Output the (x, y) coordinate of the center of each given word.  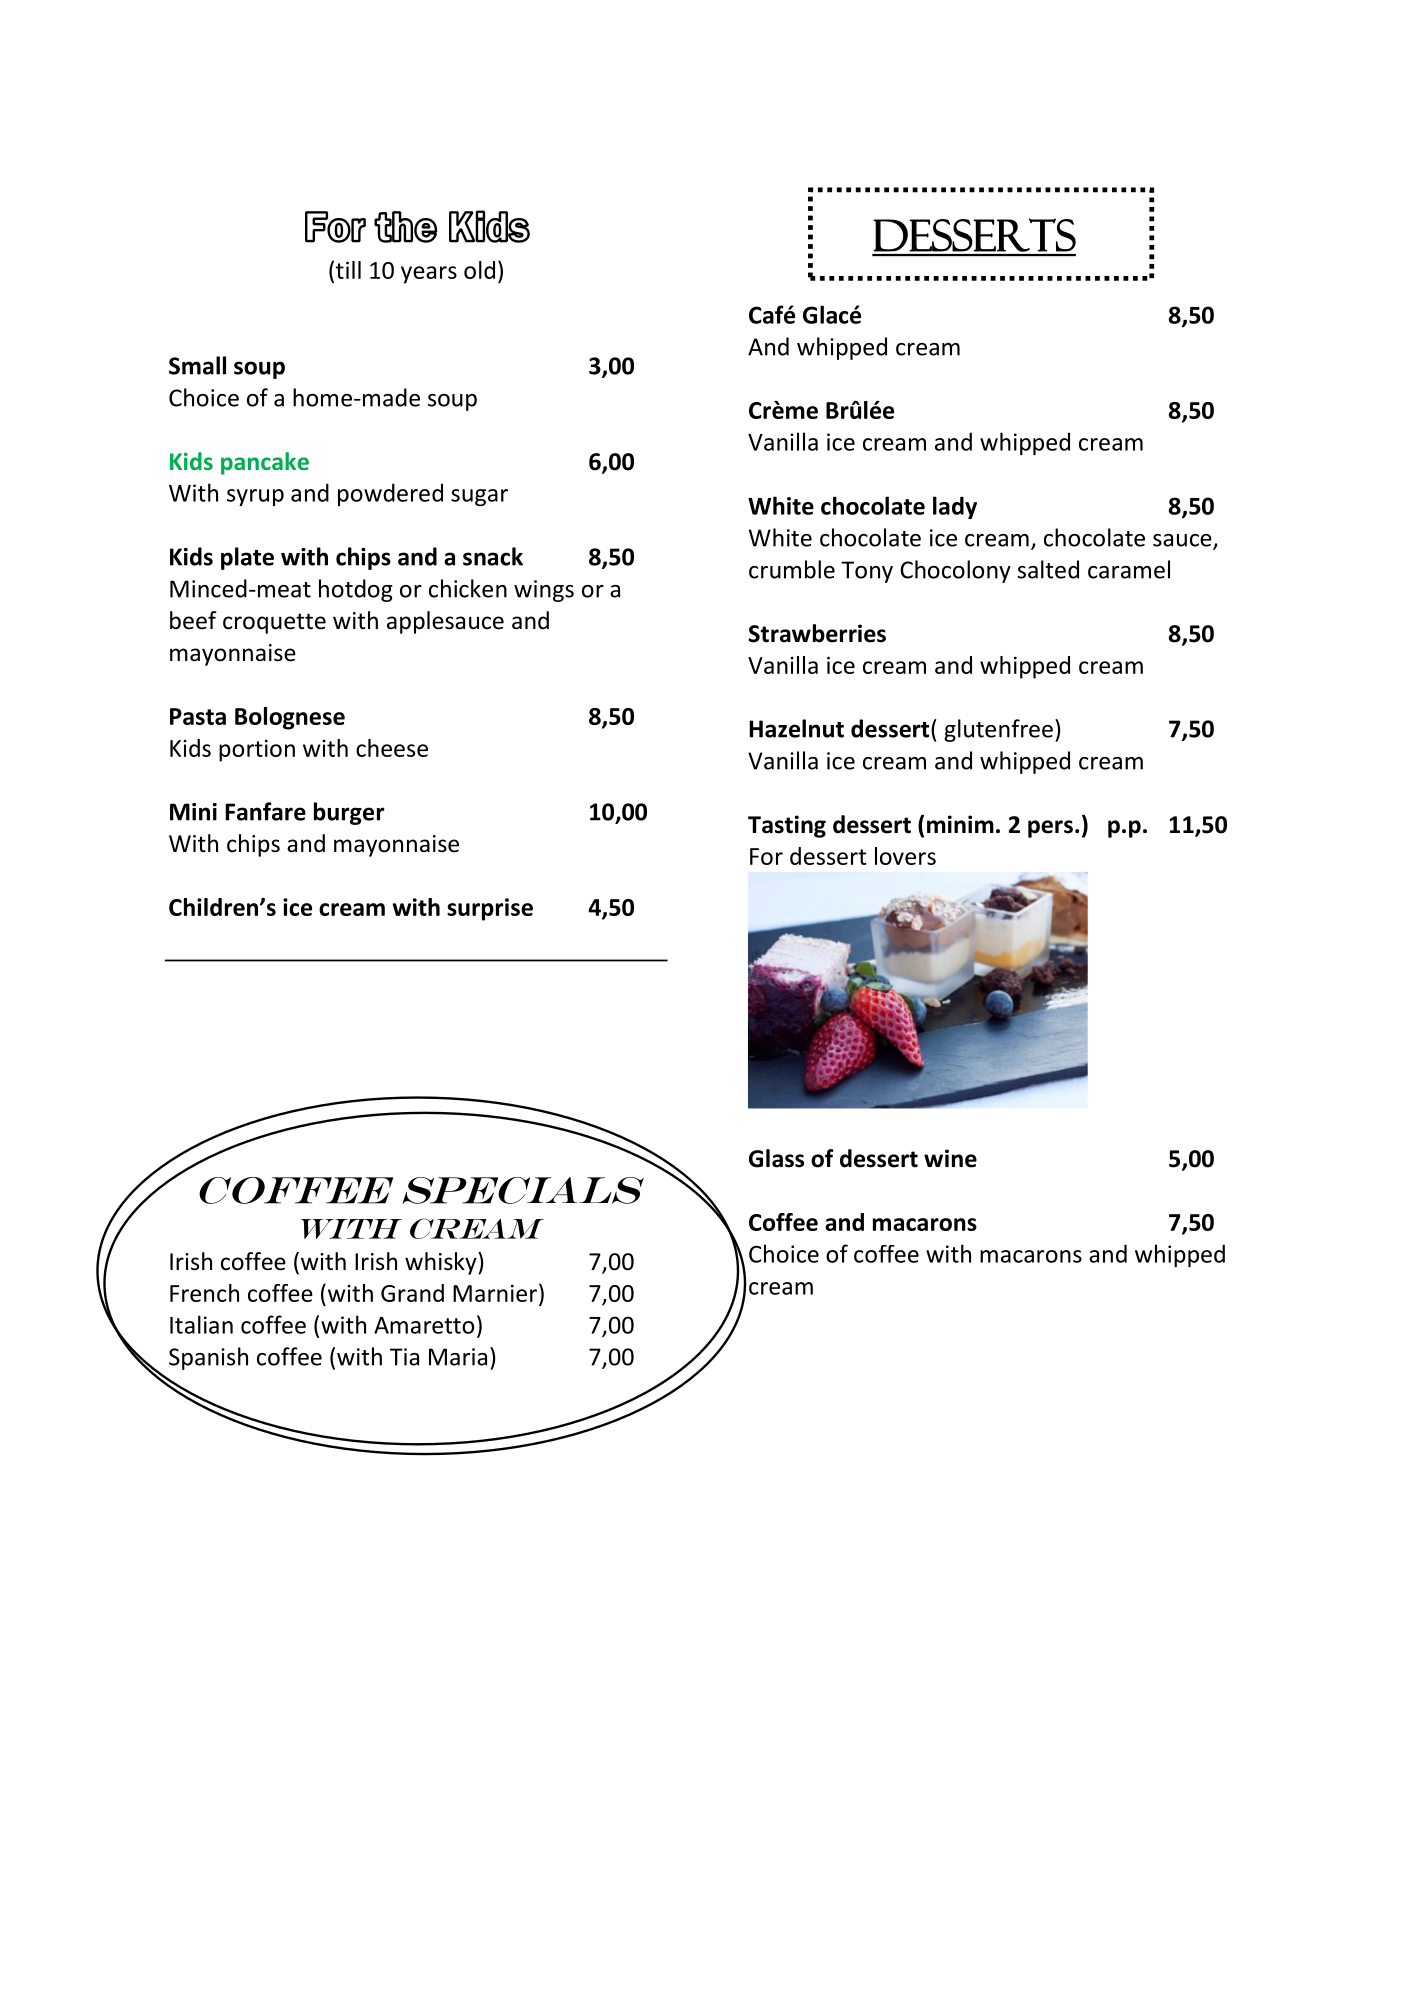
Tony (867, 572)
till (348, 270)
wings (544, 591)
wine (950, 1158)
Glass (776, 1158)
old (479, 270)
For (766, 856)
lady (955, 507)
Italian (201, 1324)
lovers (905, 856)
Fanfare (265, 811)
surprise (490, 909)
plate (247, 558)
